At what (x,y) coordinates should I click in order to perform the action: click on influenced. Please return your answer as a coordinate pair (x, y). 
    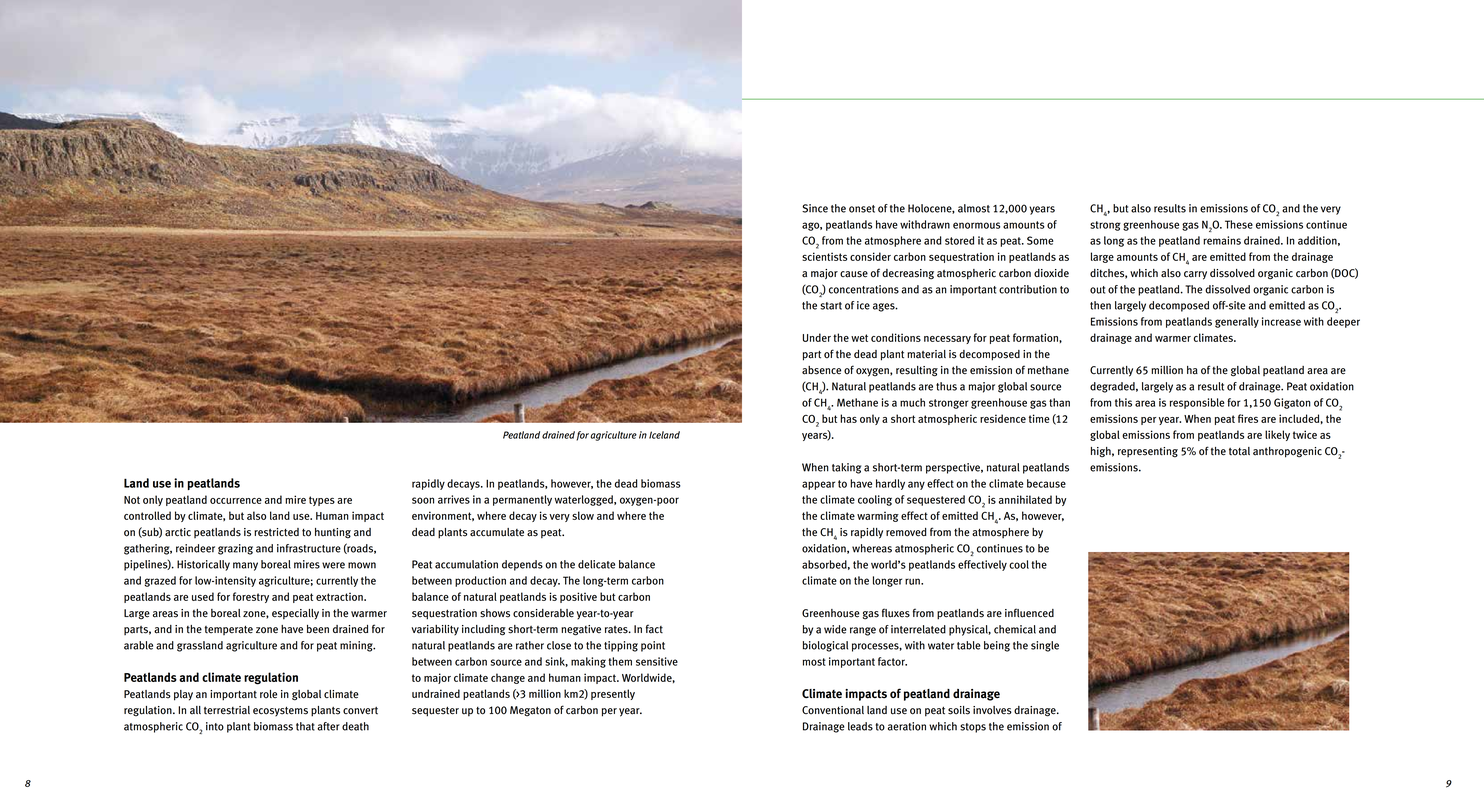
    Looking at the image, I should click on (1029, 613).
